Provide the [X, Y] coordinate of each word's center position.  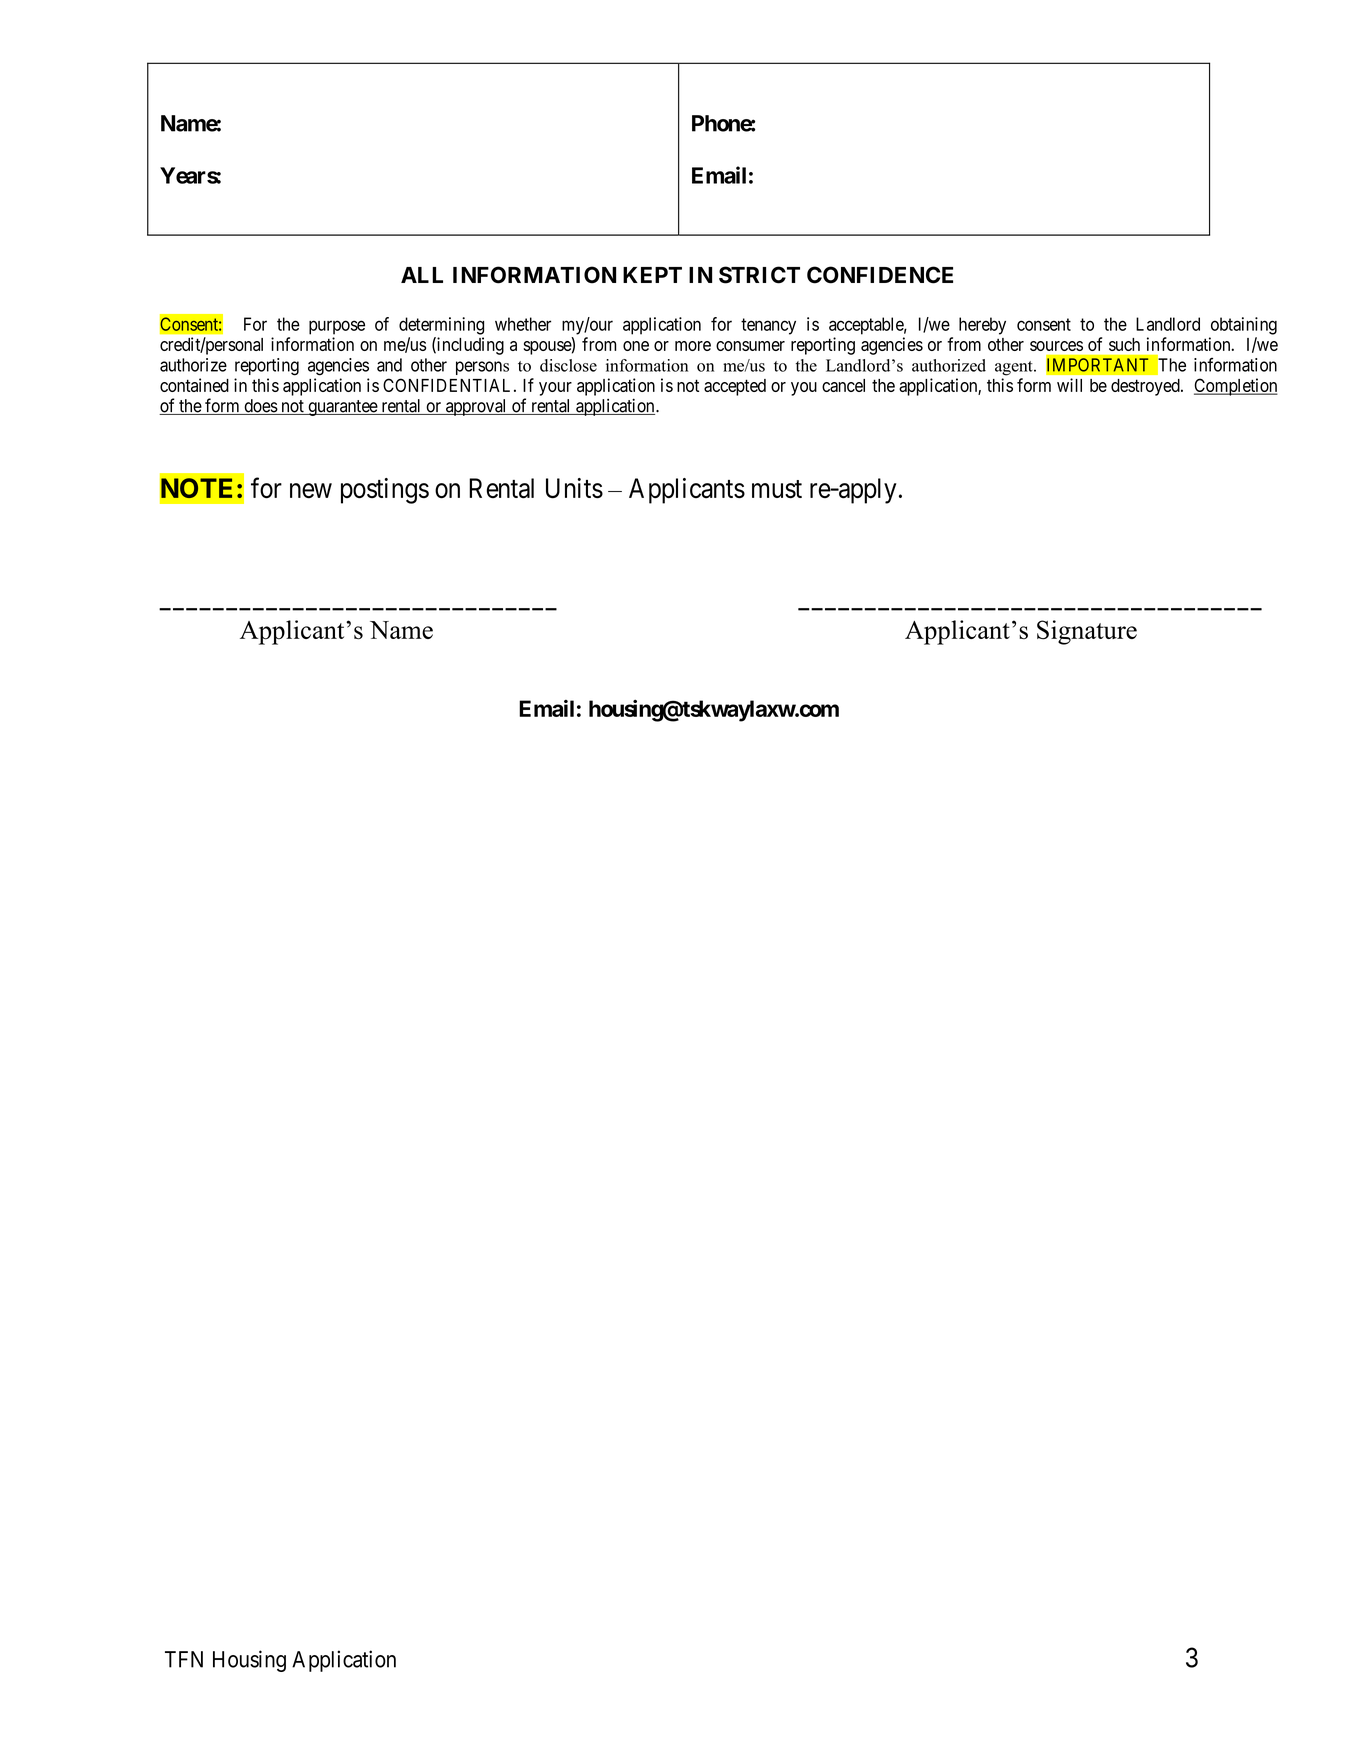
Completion [1236, 387]
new [311, 491]
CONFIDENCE [880, 275]
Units [574, 488]
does [260, 407]
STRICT [759, 275]
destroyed [1146, 387]
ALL [422, 275]
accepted [735, 387]
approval [476, 407]
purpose [337, 327]
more [693, 346]
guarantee [342, 408]
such [1124, 344]
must [777, 489]
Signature [1087, 632]
